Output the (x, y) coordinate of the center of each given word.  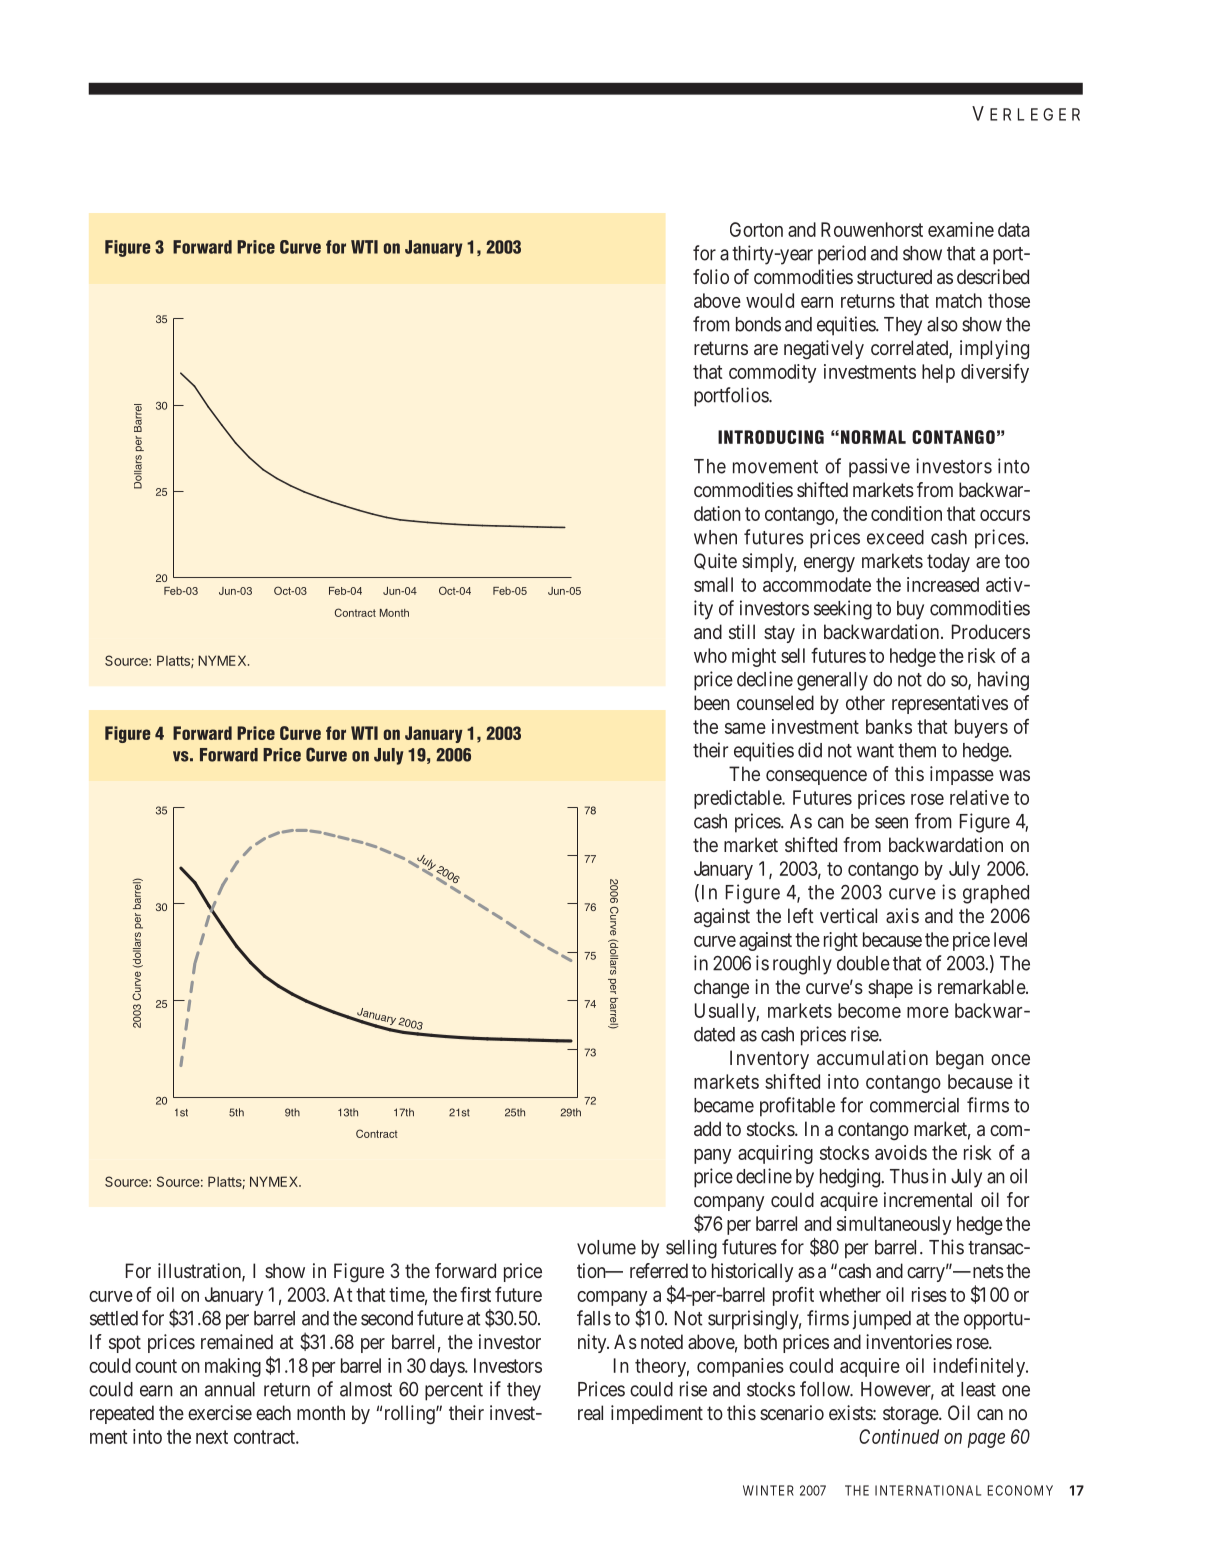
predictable (738, 799)
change (721, 988)
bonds (758, 324)
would (770, 300)
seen (891, 823)
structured (894, 276)
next (212, 1437)
